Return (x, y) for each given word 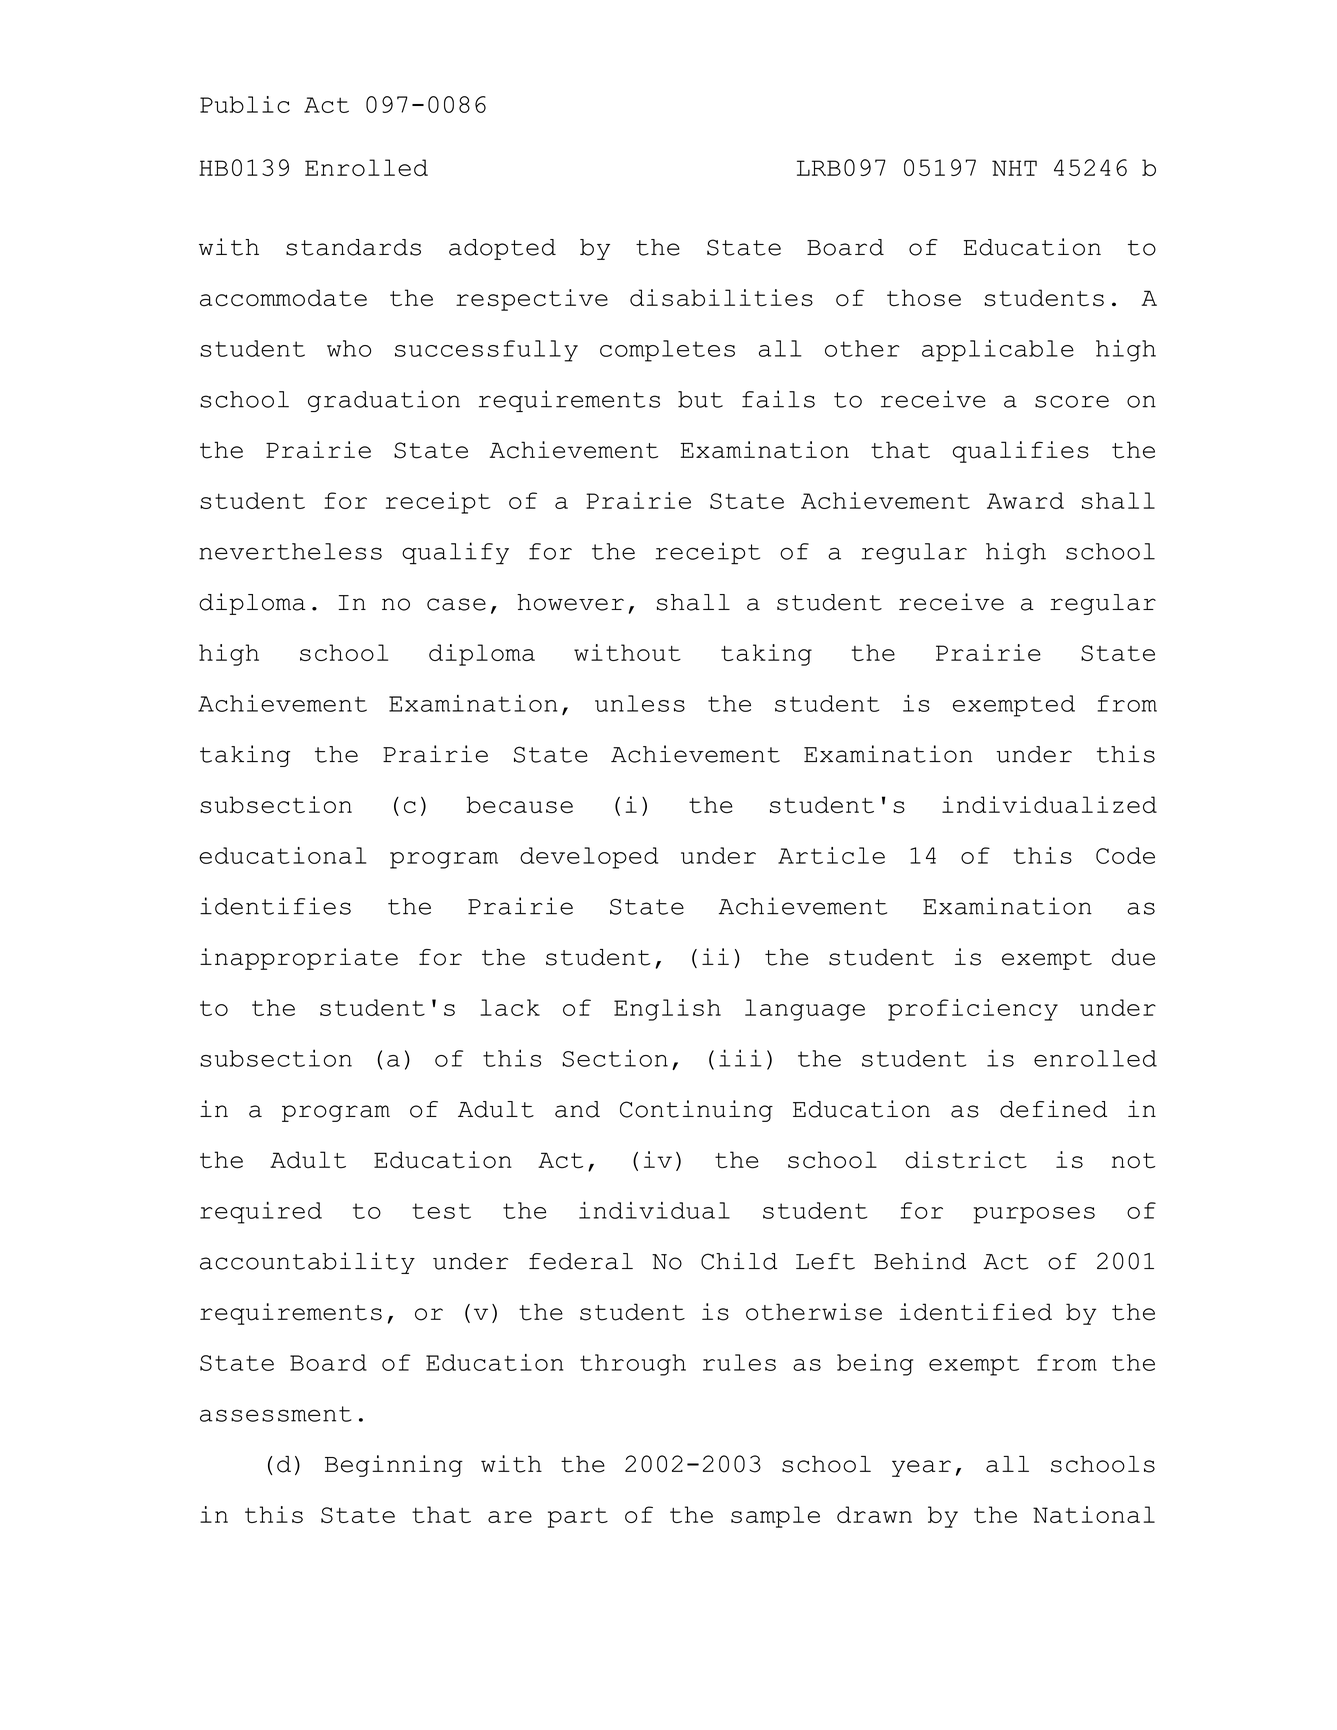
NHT (1014, 168)
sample (775, 1517)
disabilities (721, 298)
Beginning (394, 1466)
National (1094, 1514)
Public (245, 104)
